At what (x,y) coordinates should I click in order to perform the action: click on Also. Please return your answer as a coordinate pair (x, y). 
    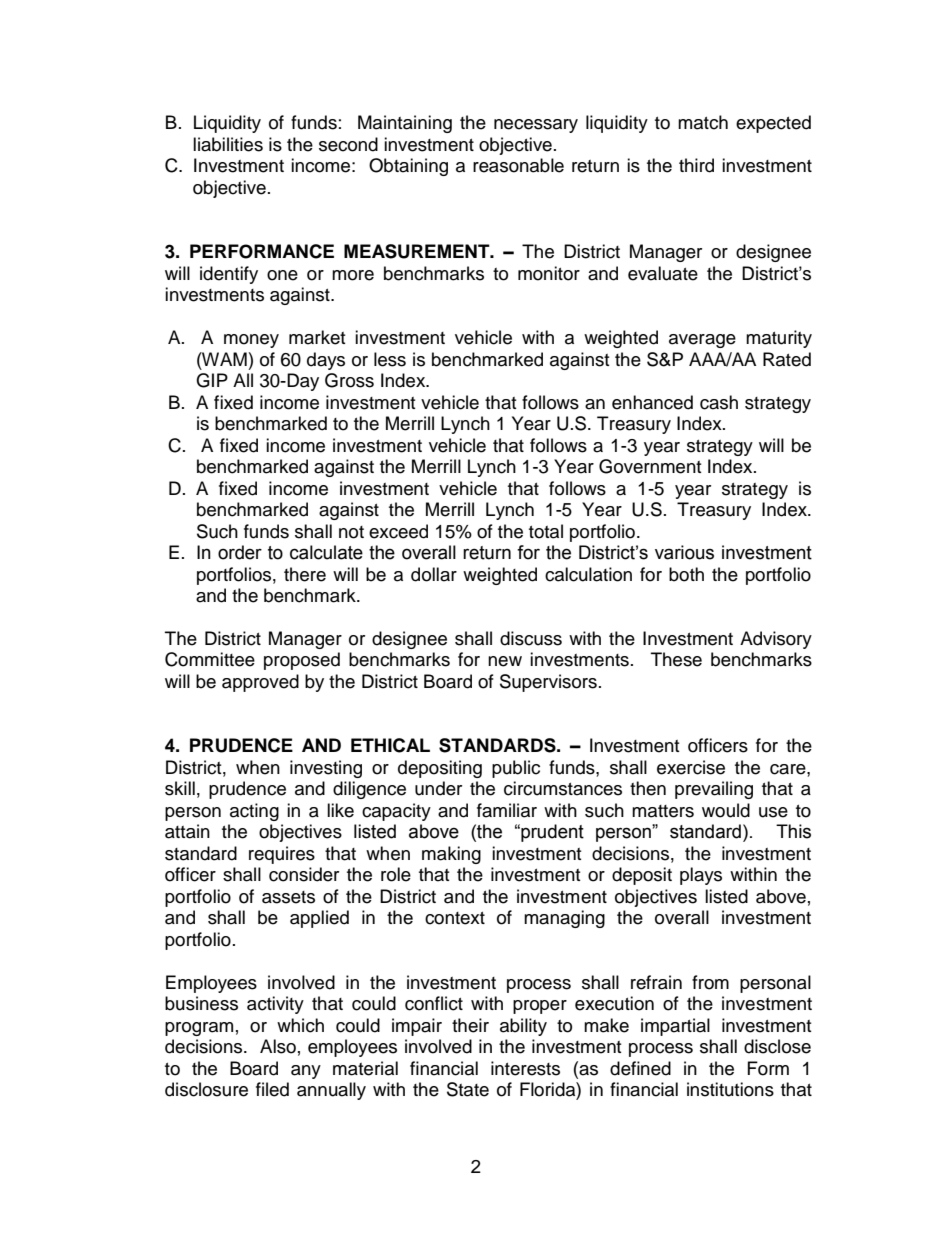
    Looking at the image, I should click on (278, 1046).
